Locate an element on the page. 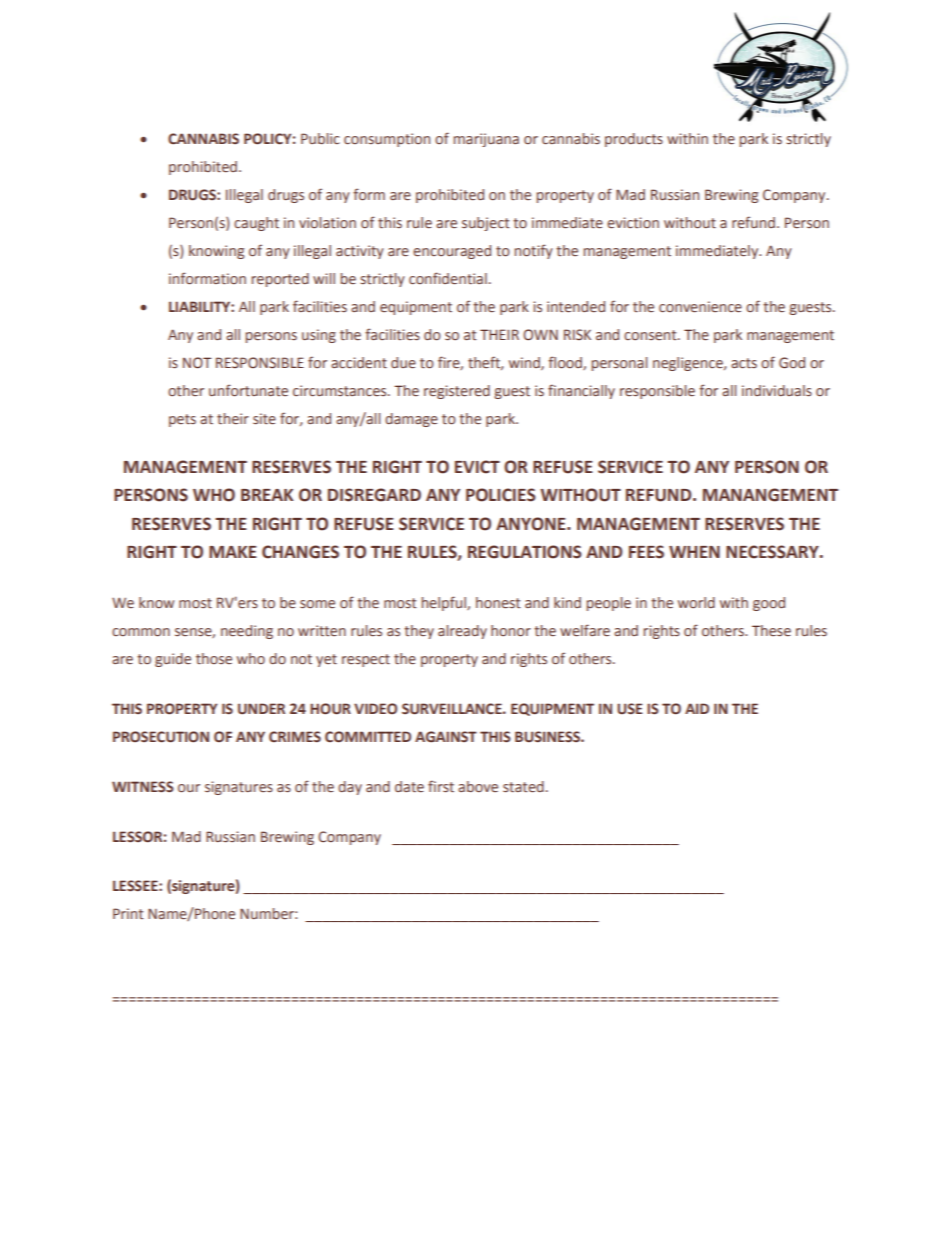 The width and height of the page is (952, 1233). WHEN is located at coordinates (694, 552).
